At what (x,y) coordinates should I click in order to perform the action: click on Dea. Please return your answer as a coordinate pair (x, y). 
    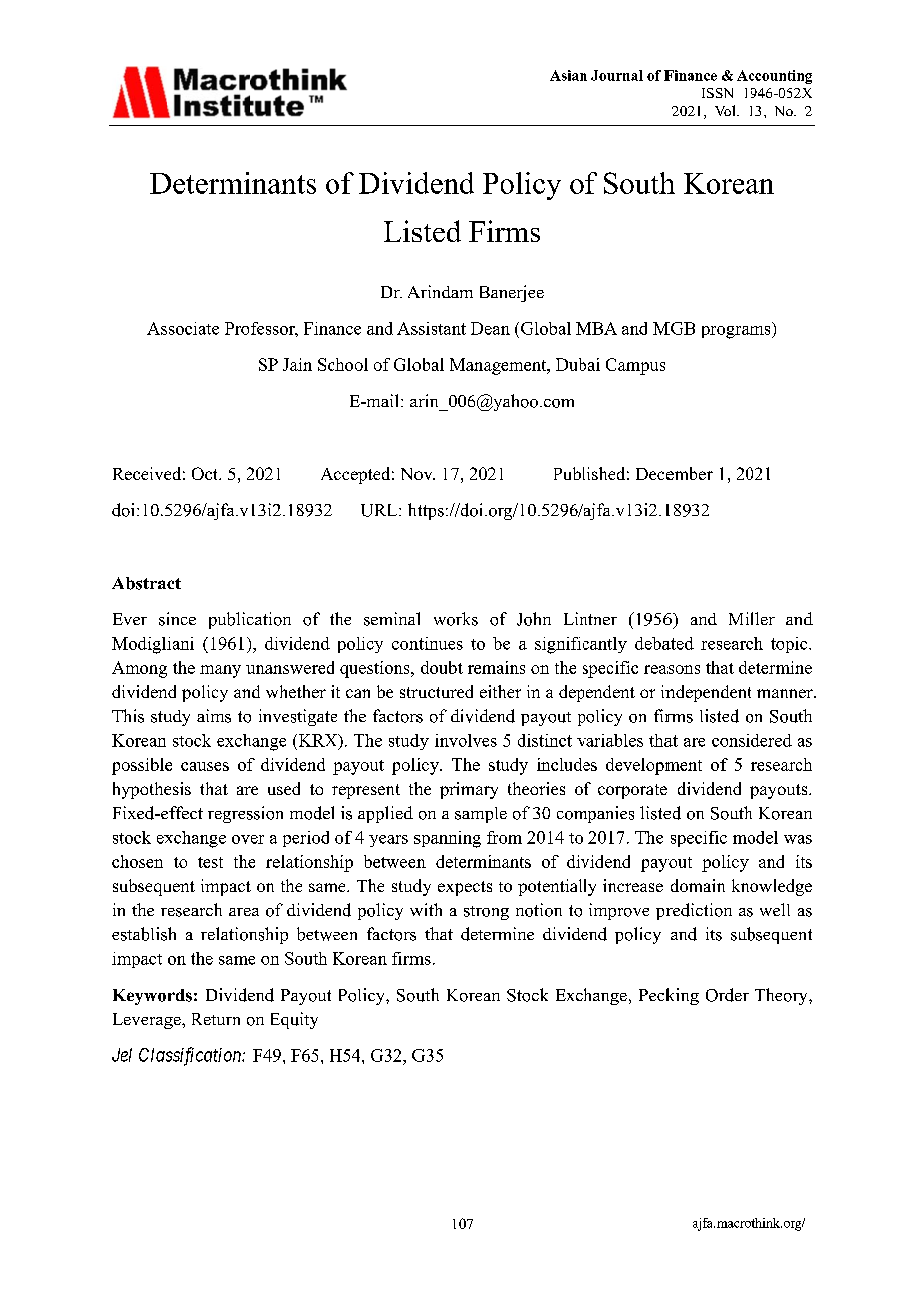
    Looking at the image, I should click on (485, 328).
